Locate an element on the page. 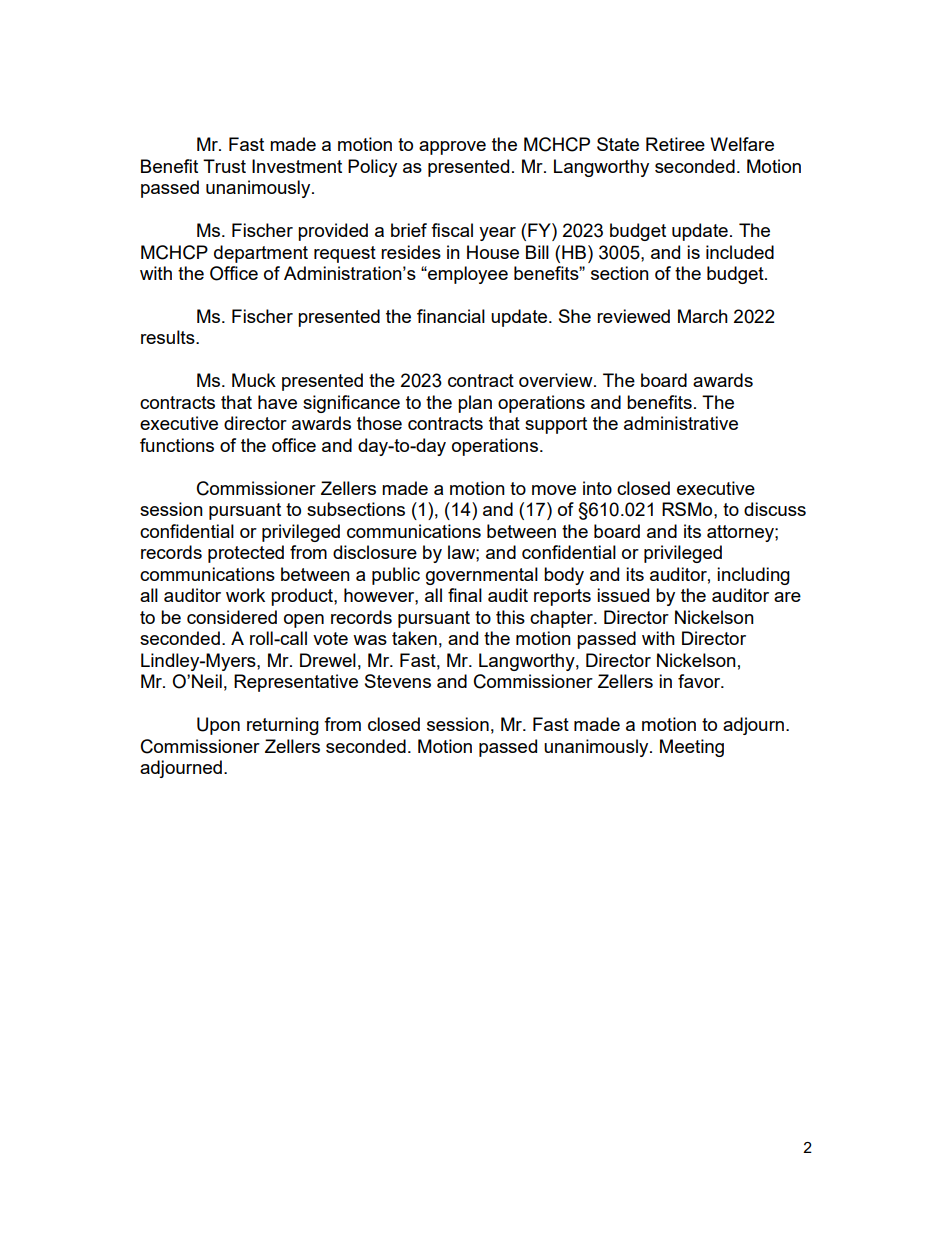 The width and height of the document is (952, 1233). financial is located at coordinates (451, 316).
